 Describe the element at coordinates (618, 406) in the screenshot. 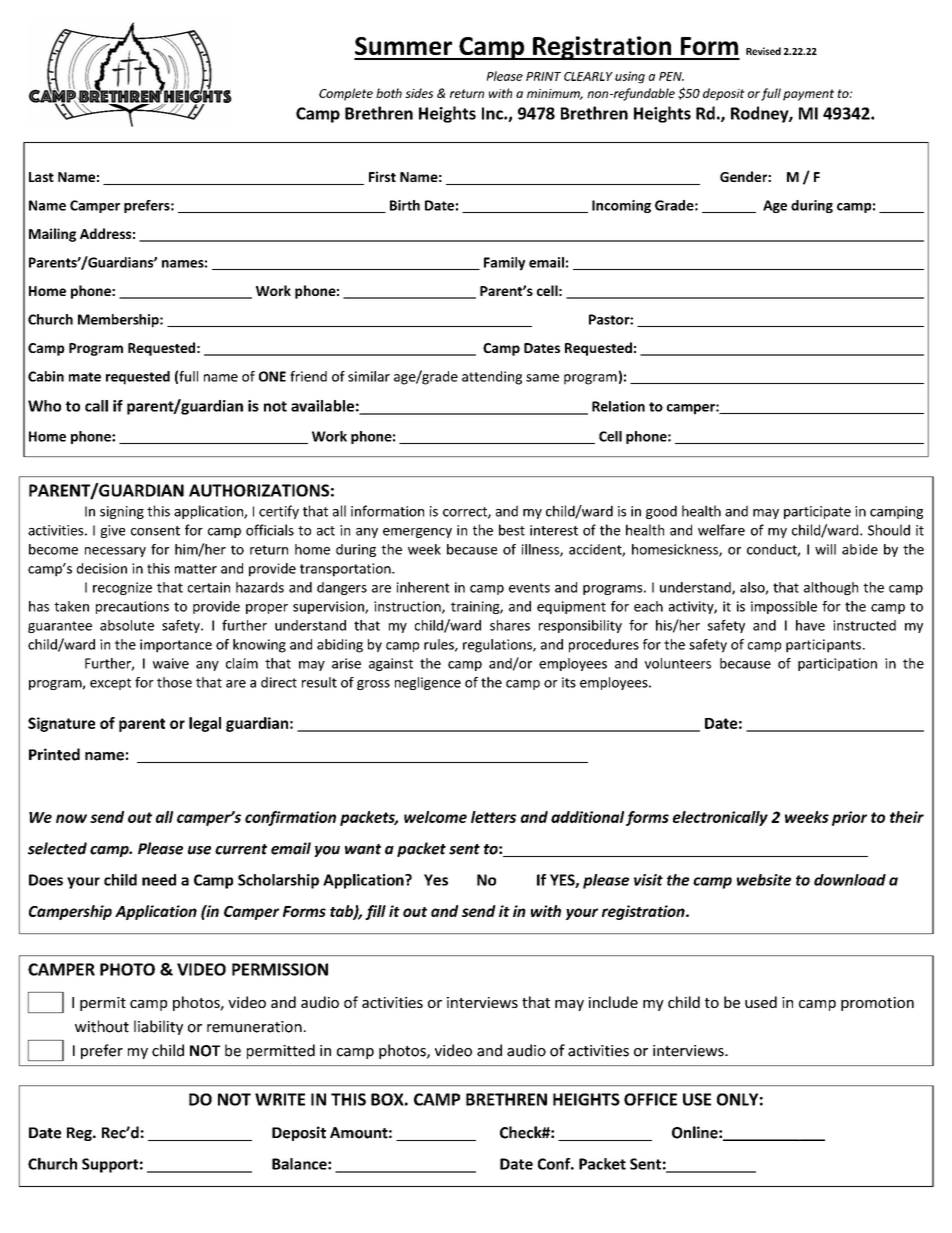

I see `Relation` at that location.
